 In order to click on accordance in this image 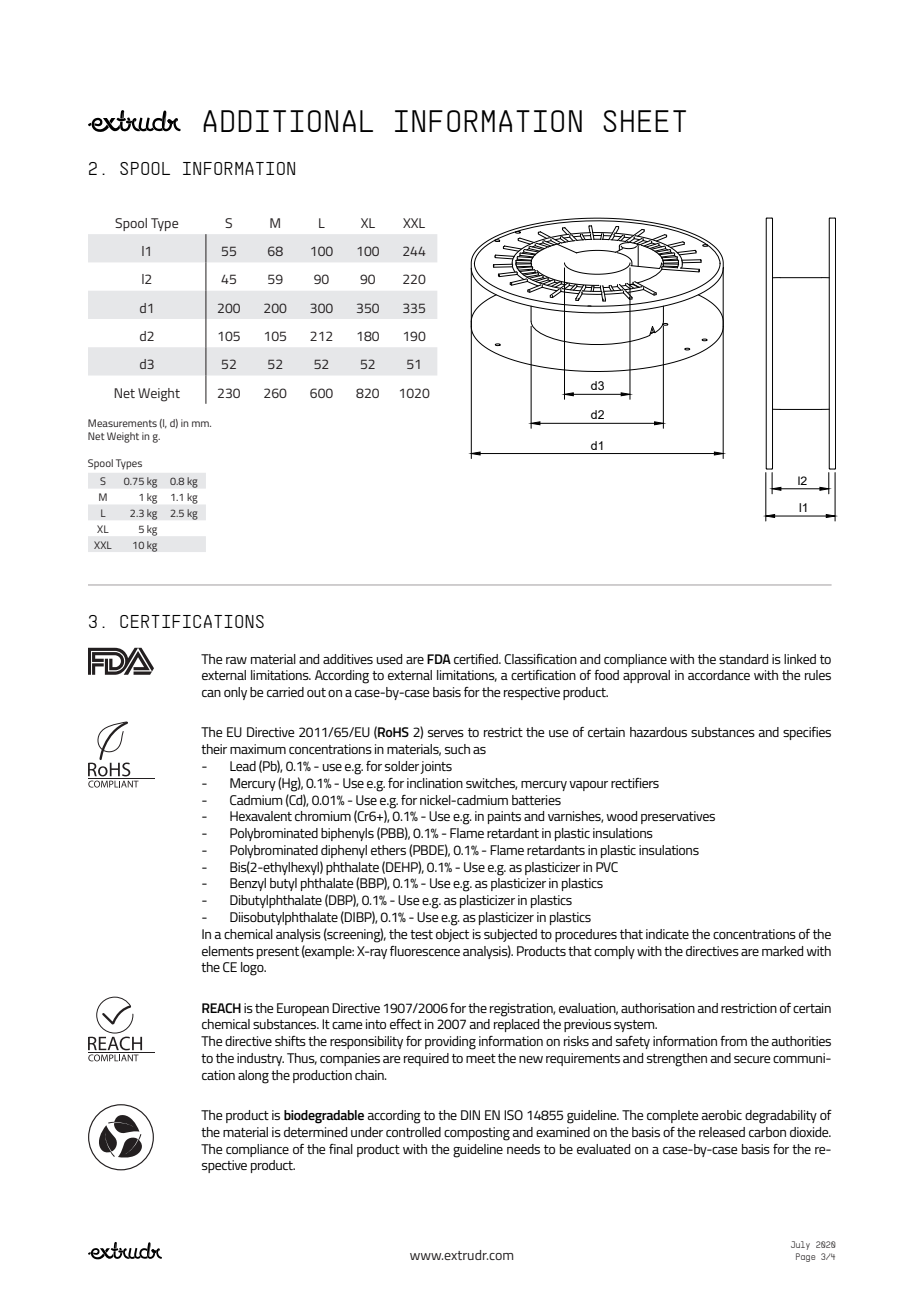, I will do `click(719, 675)`.
